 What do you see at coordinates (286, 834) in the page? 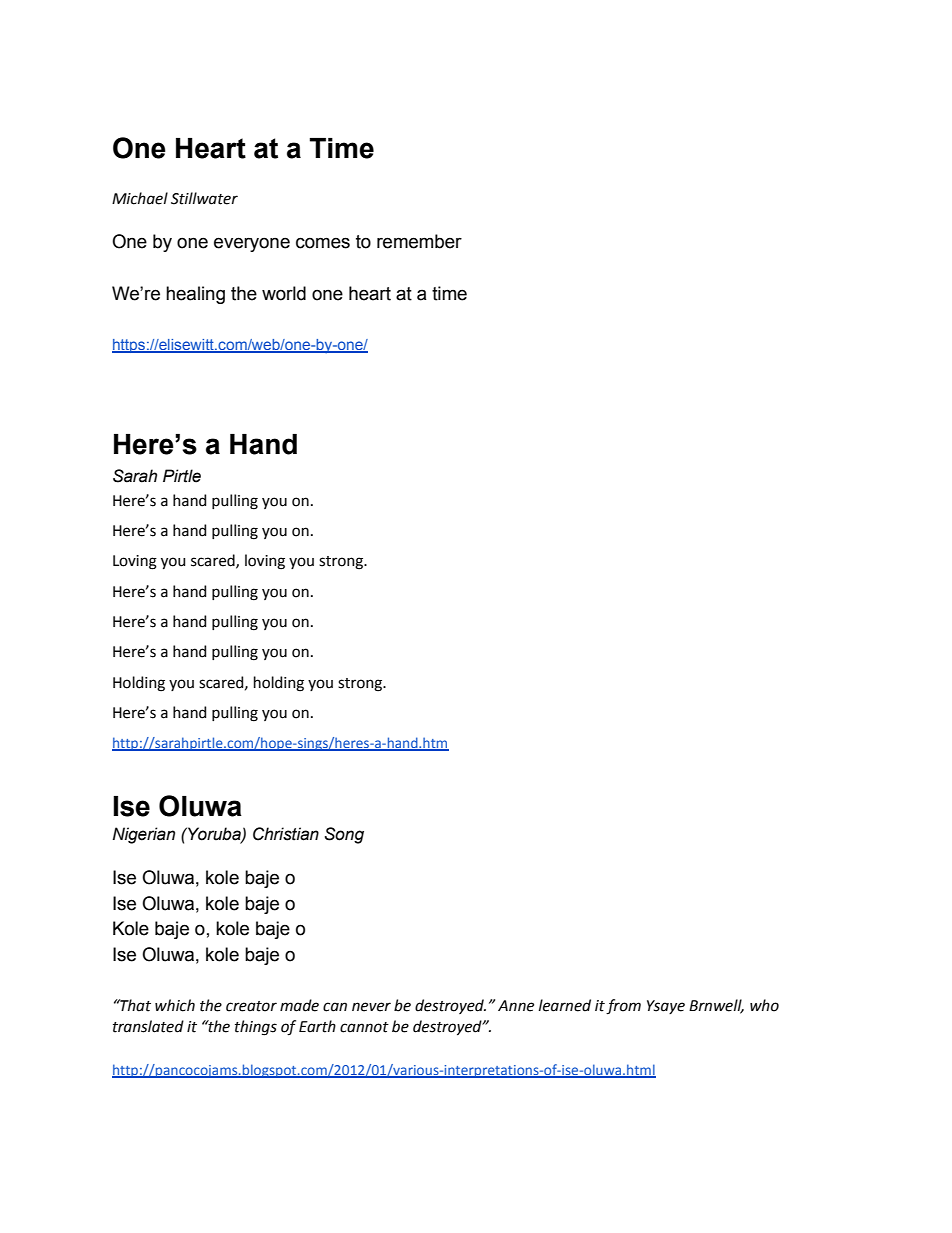
I see `Christian` at bounding box center [286, 834].
